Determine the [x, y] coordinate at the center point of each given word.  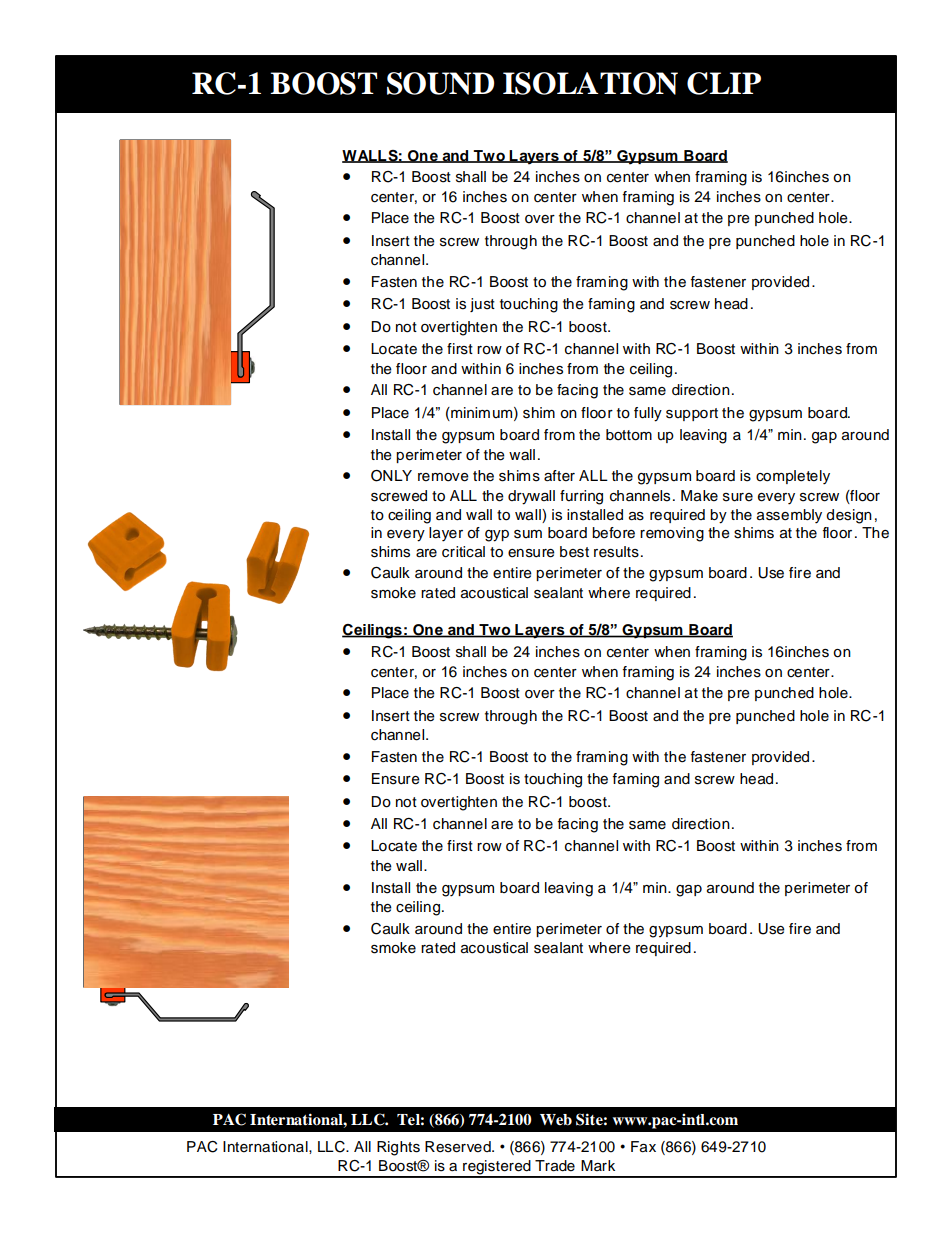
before [613, 533]
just [482, 305]
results [616, 552]
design [849, 516]
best [574, 552]
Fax [643, 1147]
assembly [789, 516]
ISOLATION [590, 83]
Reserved [459, 1147]
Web [556, 1120]
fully [648, 414]
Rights [398, 1148]
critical [463, 552]
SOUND [440, 83]
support [692, 414]
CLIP [724, 83]
